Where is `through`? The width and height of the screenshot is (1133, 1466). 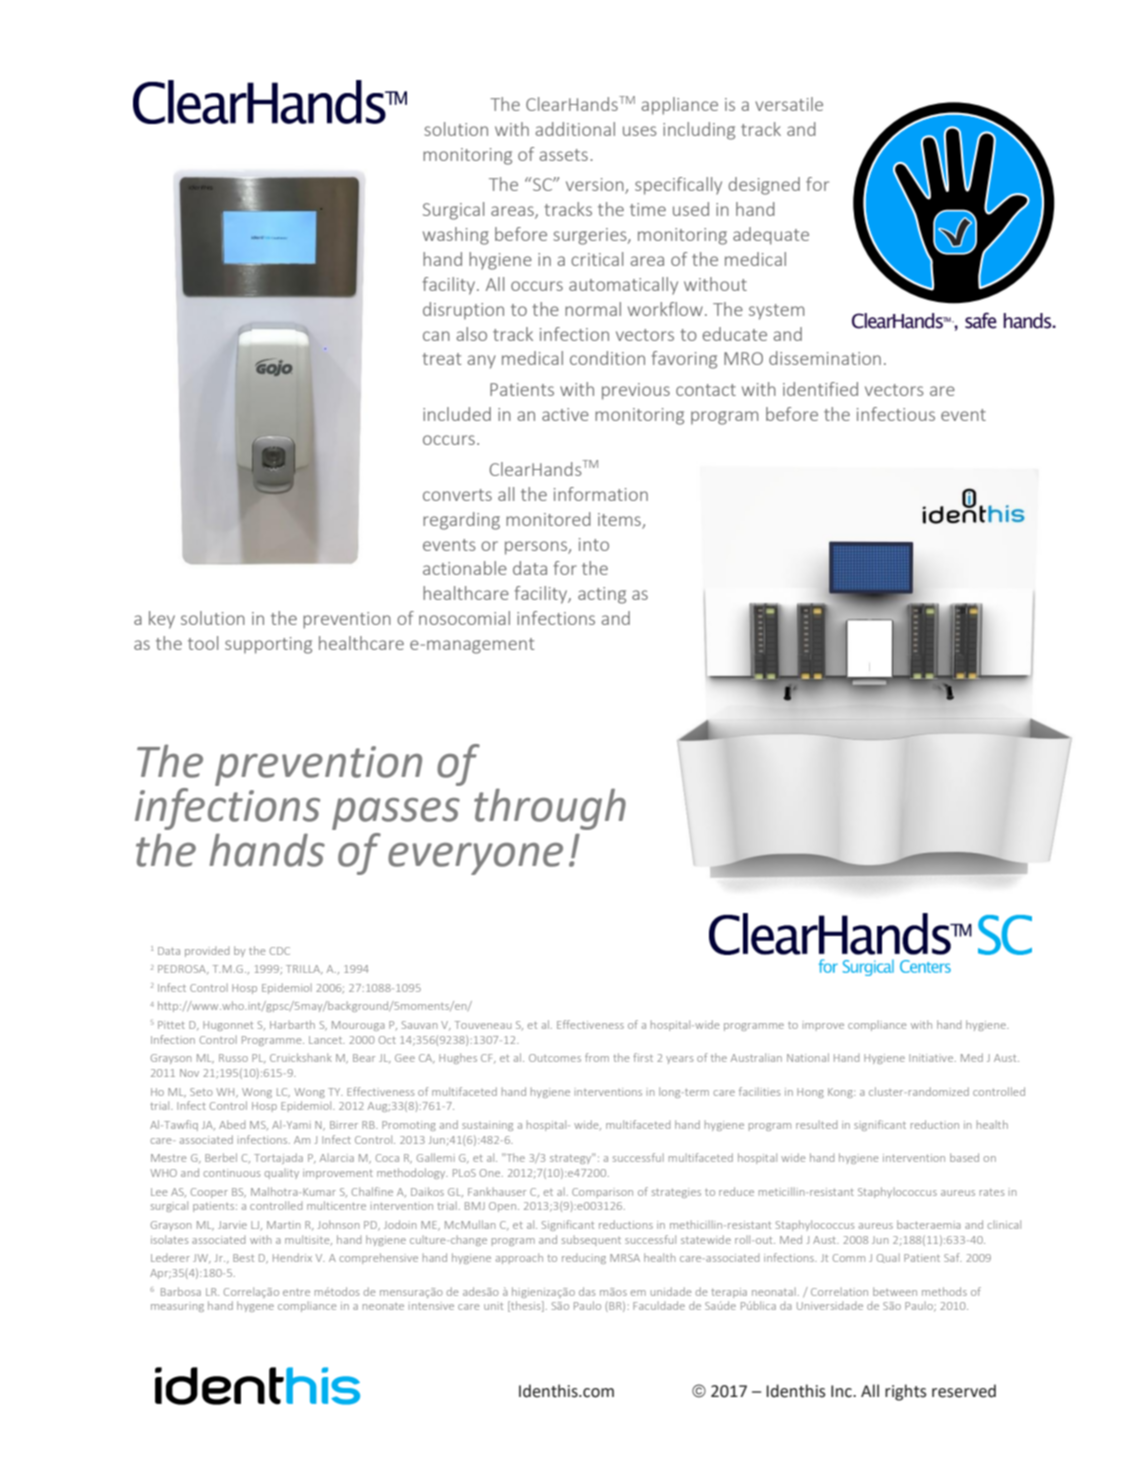
through is located at coordinates (550, 809).
